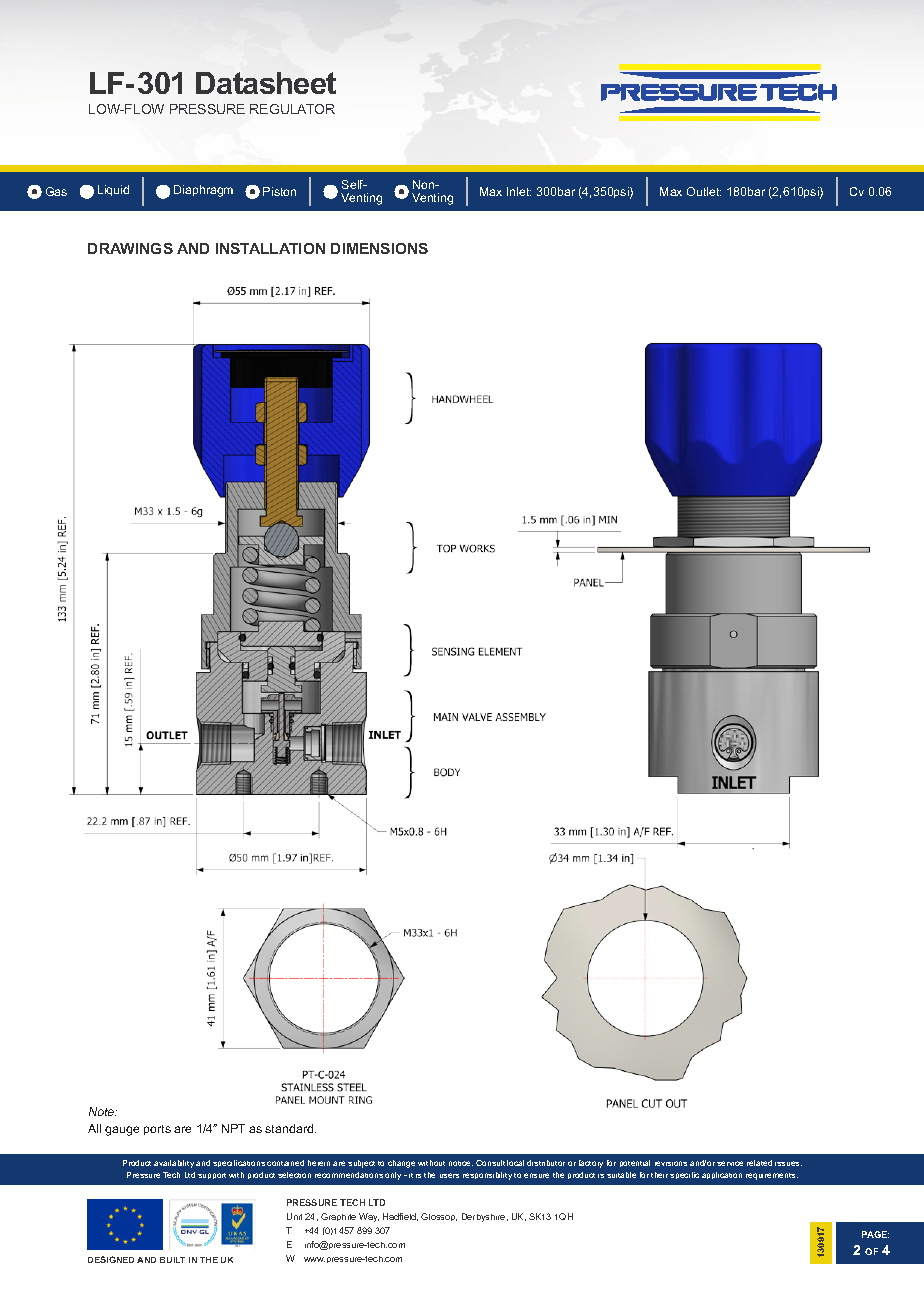 This screenshot has width=924, height=1308. I want to click on standard, so click(290, 1128).
